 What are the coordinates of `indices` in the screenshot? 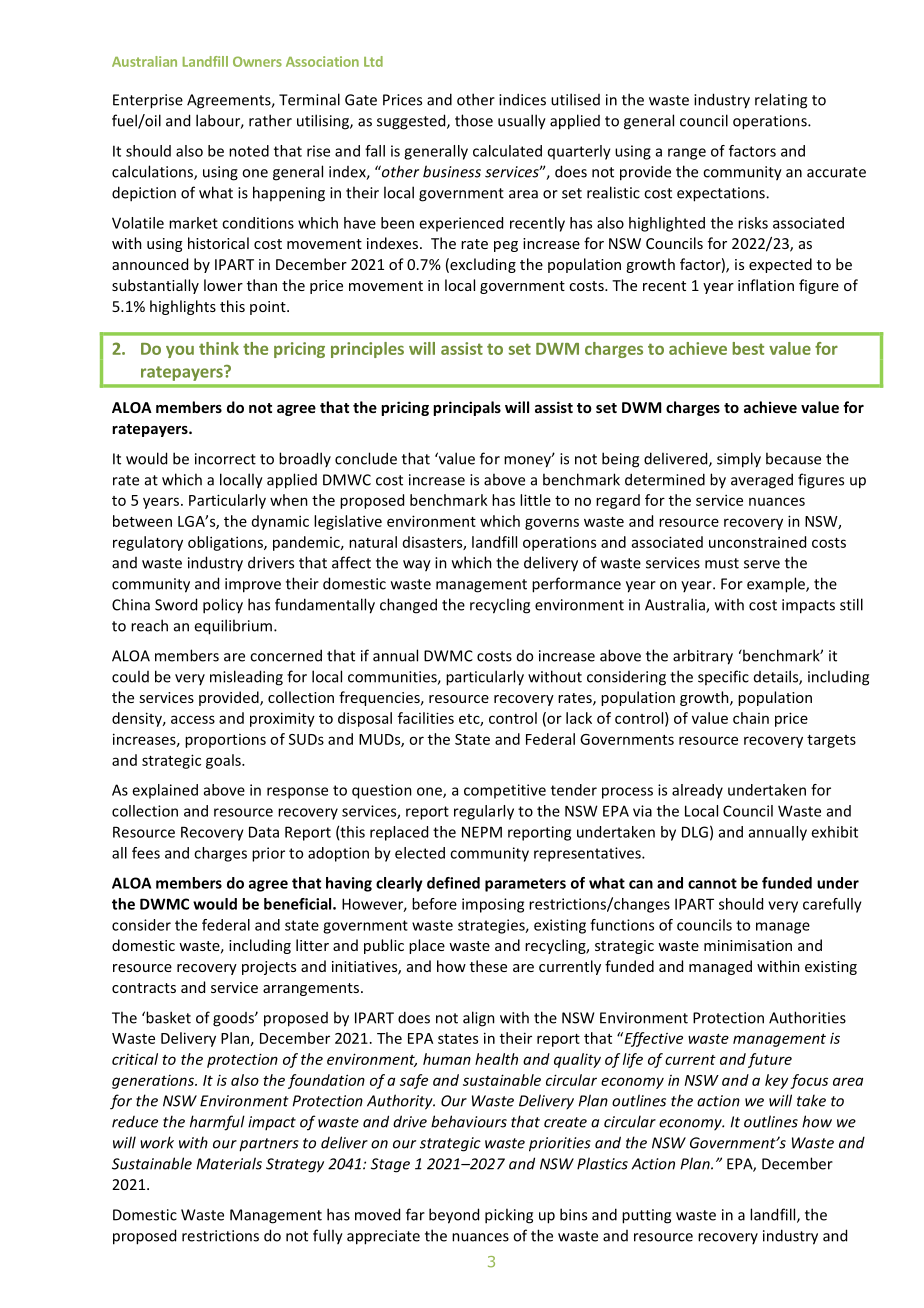 It's located at (522, 99).
